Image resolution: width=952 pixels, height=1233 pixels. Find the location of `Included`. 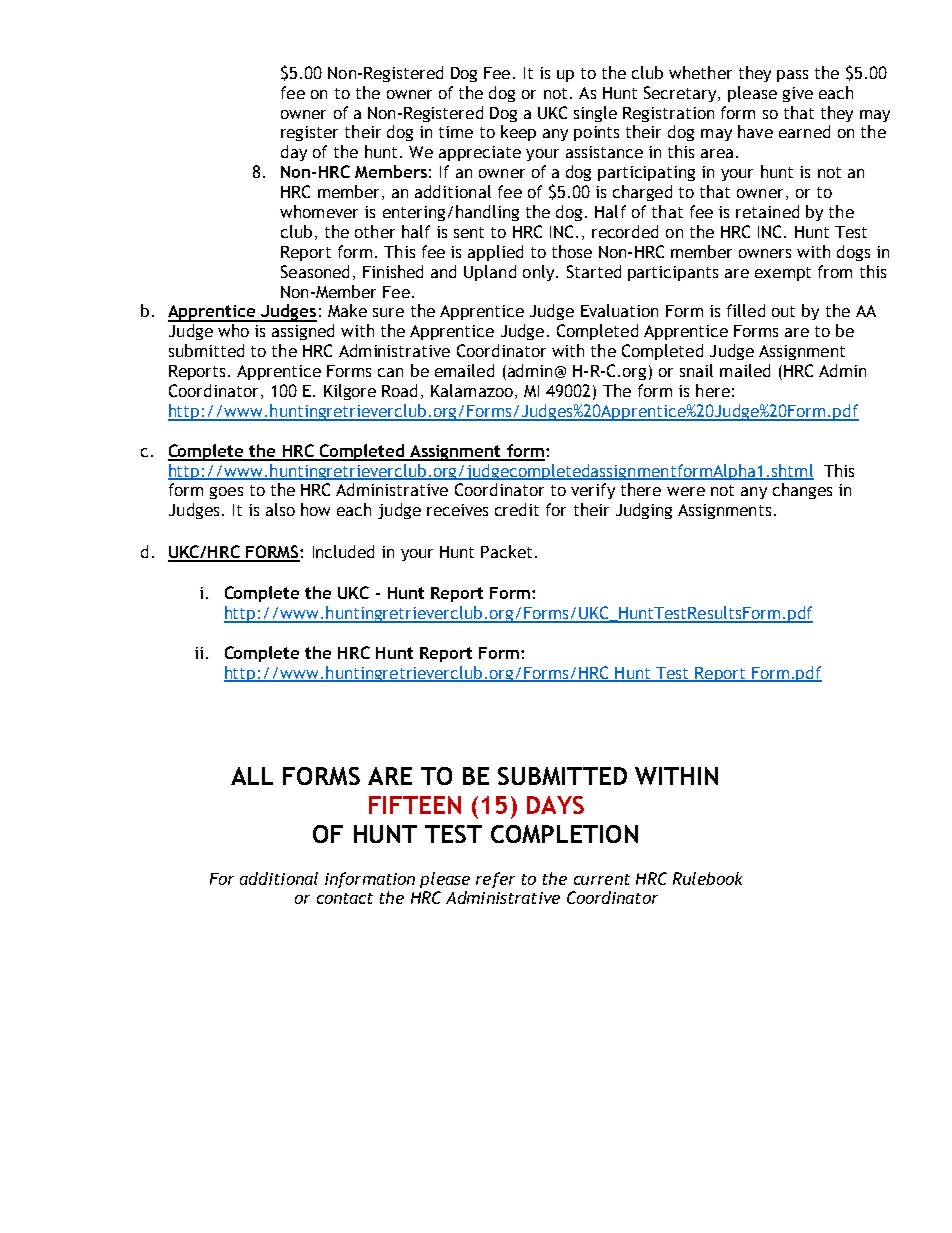

Included is located at coordinates (343, 551).
